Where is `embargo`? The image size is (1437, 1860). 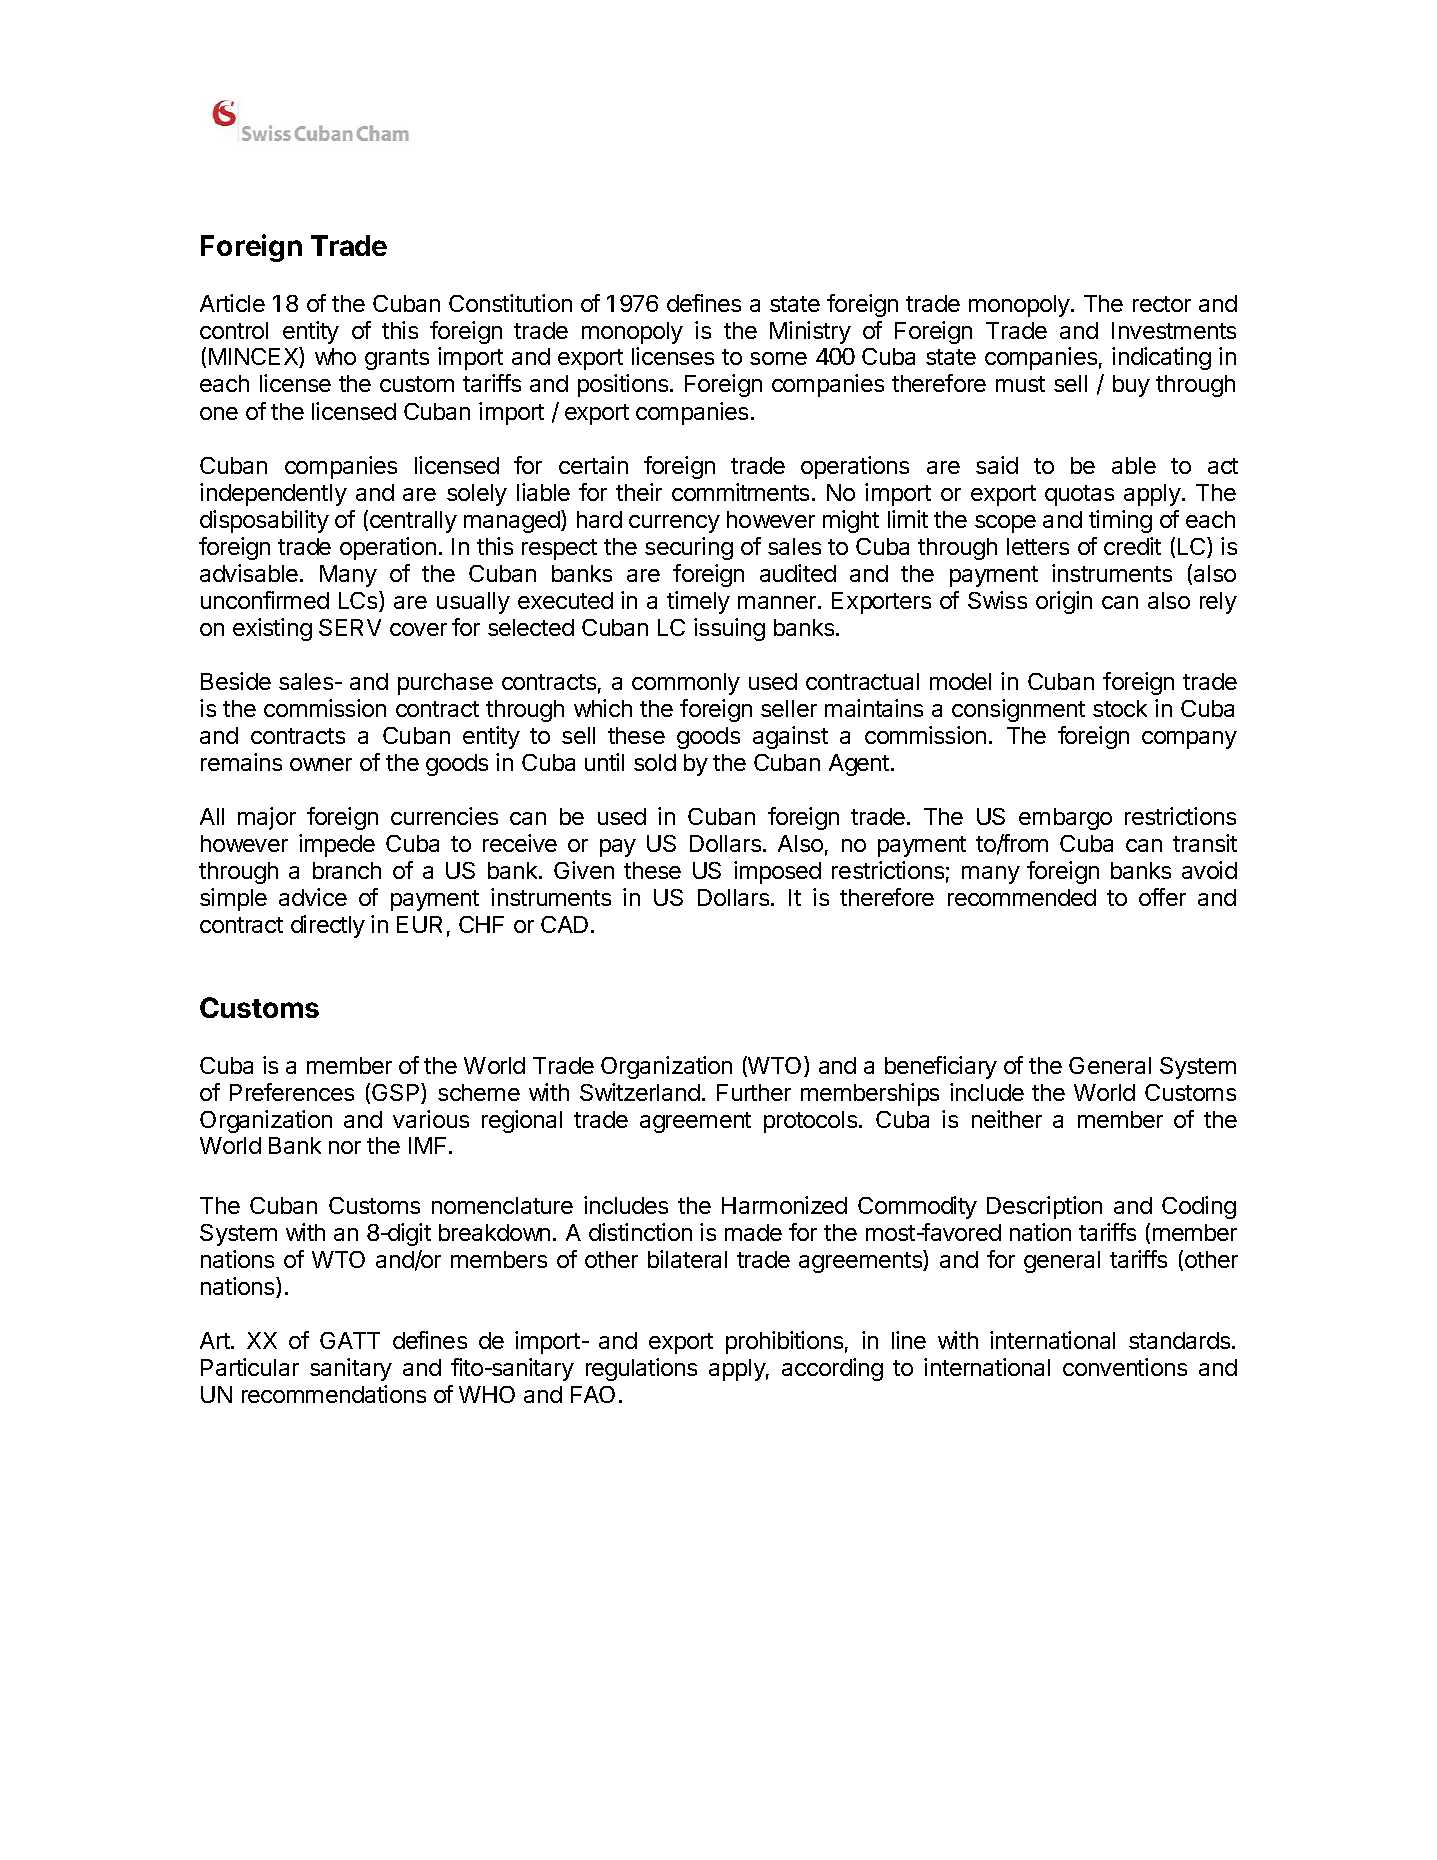 embargo is located at coordinates (1065, 819).
